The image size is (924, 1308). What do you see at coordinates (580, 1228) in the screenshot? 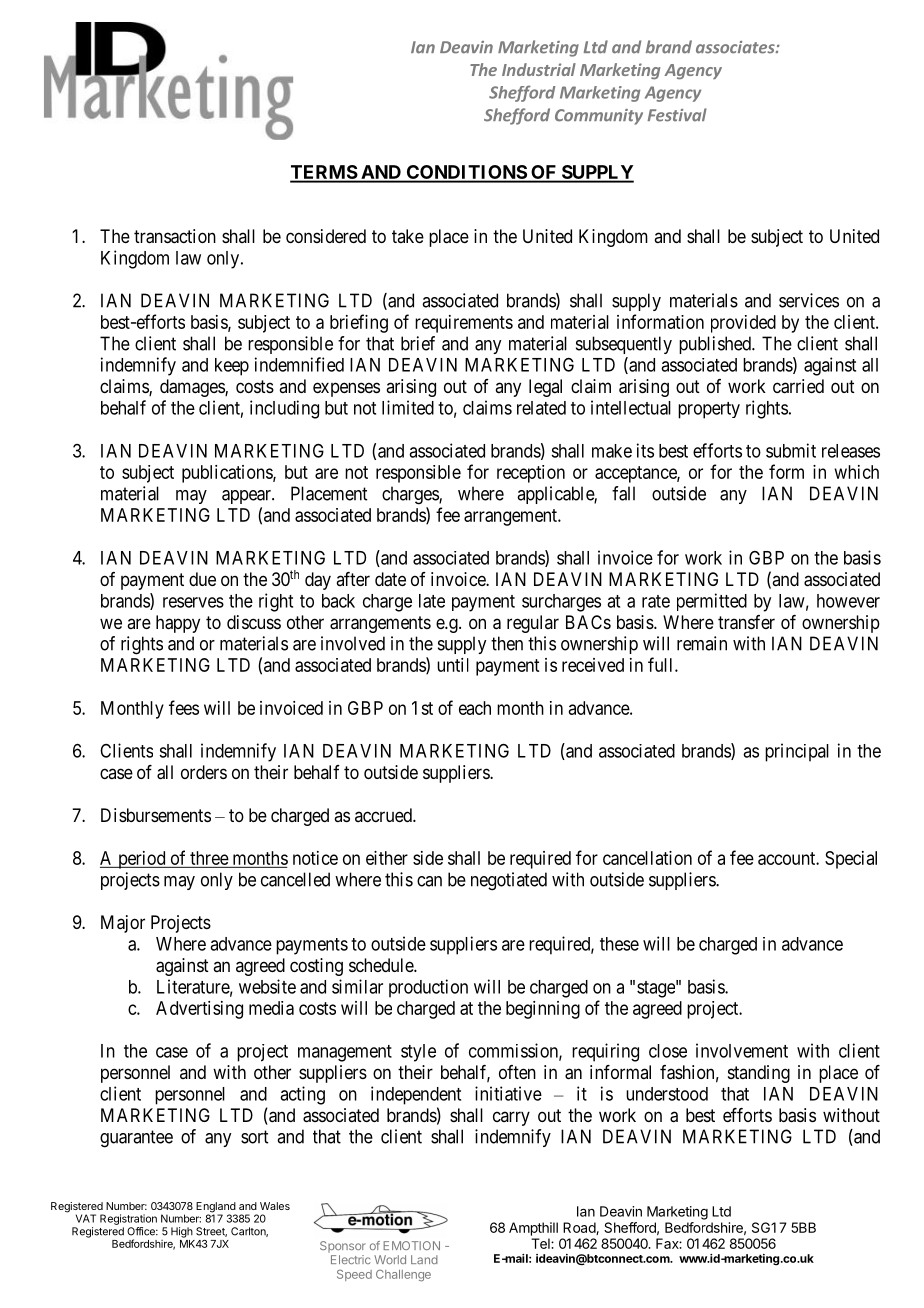
I see `Road` at bounding box center [580, 1228].
